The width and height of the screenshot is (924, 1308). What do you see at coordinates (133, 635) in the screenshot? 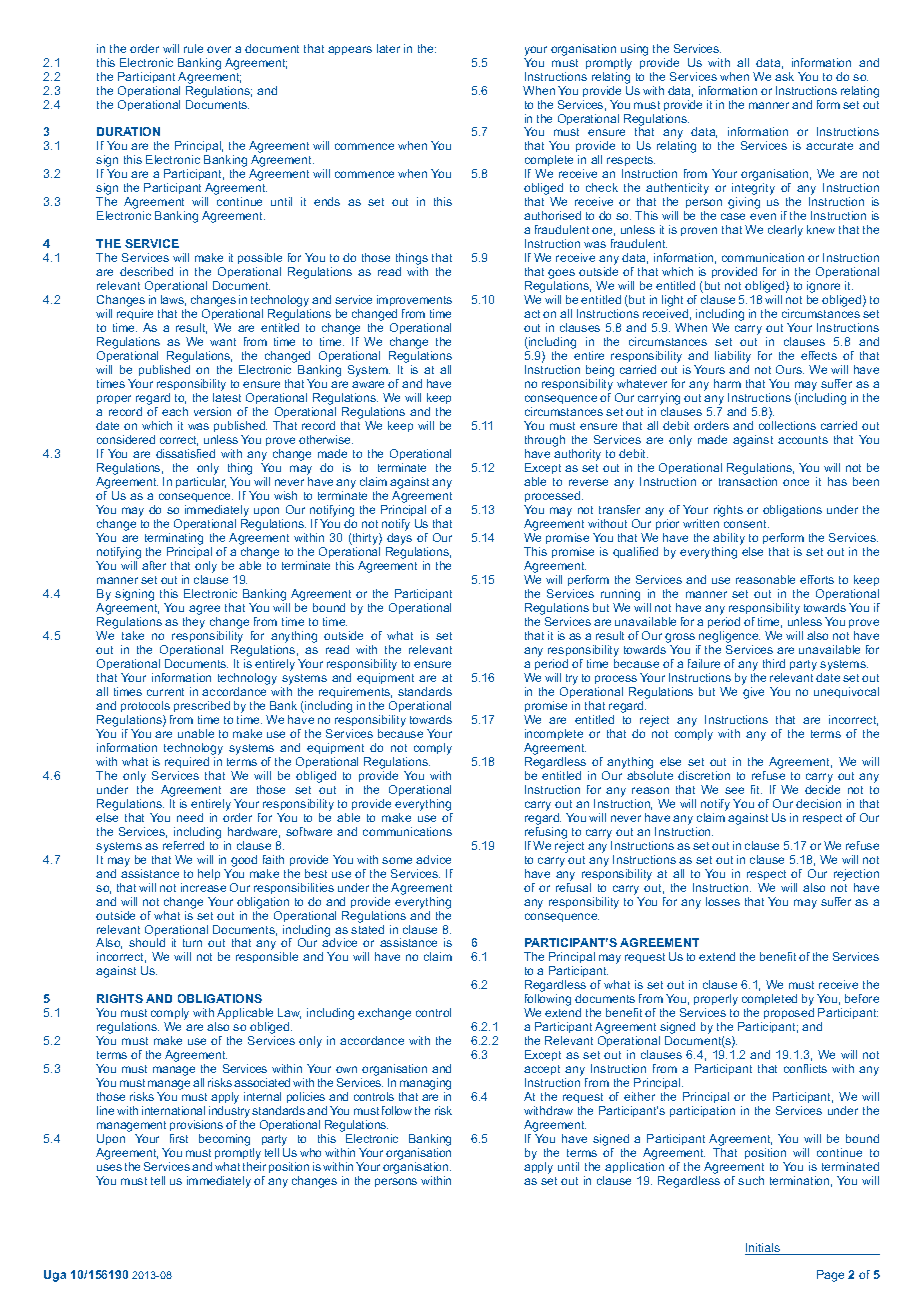
I see `take` at bounding box center [133, 635].
